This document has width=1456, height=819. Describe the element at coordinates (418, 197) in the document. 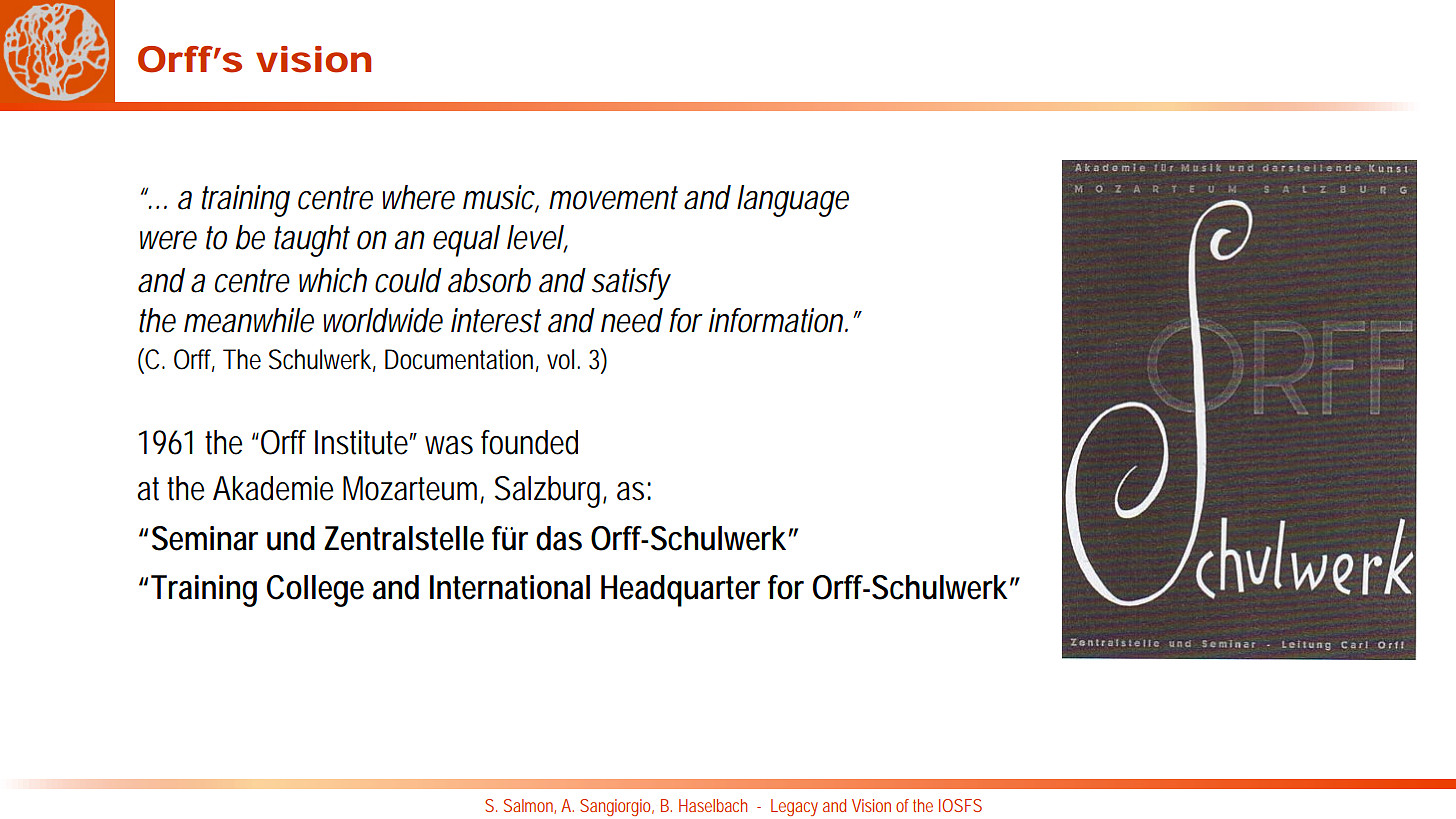

I see `where` at that location.
